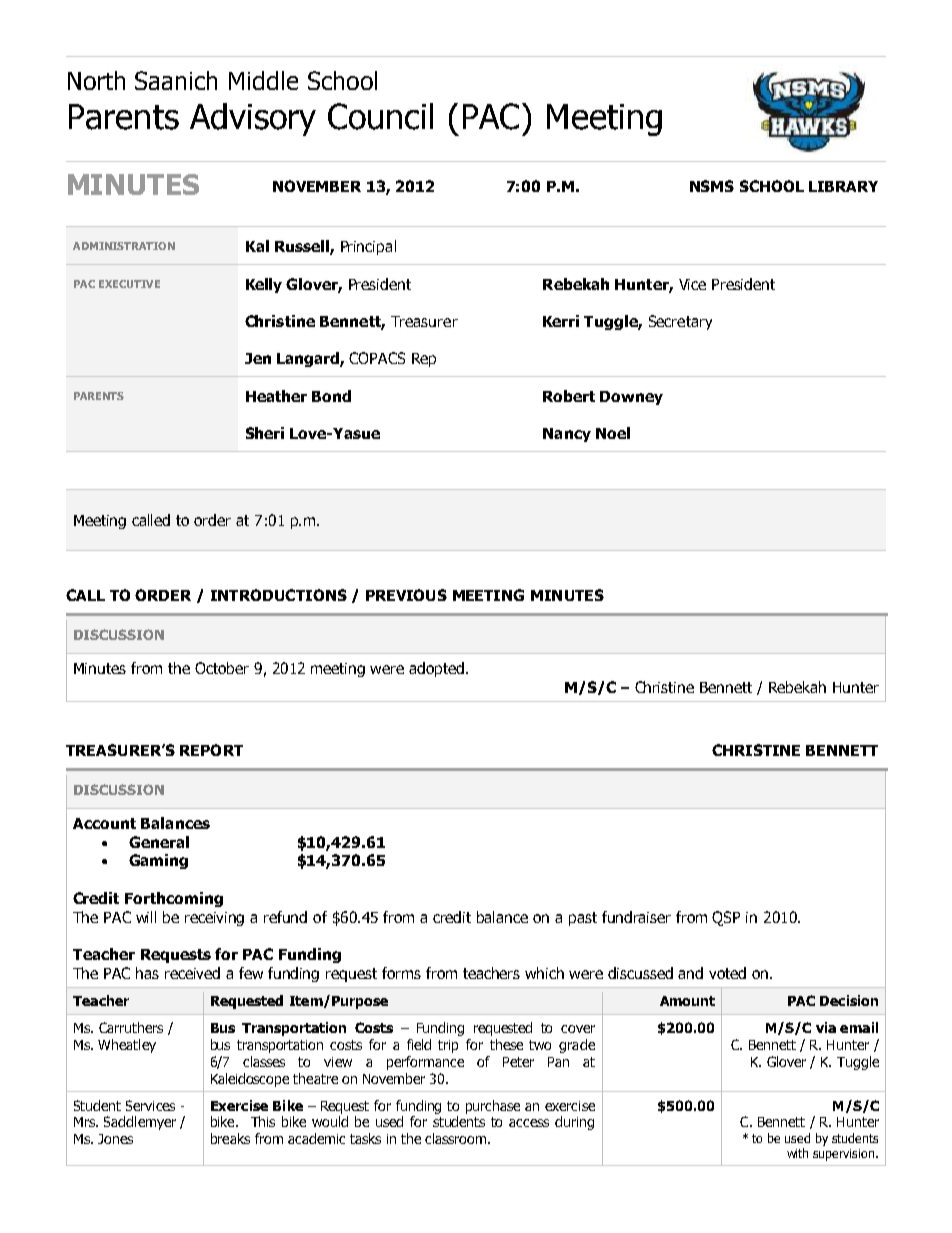  Describe the element at coordinates (230, 1138) in the screenshot. I see `breaks` at that location.
